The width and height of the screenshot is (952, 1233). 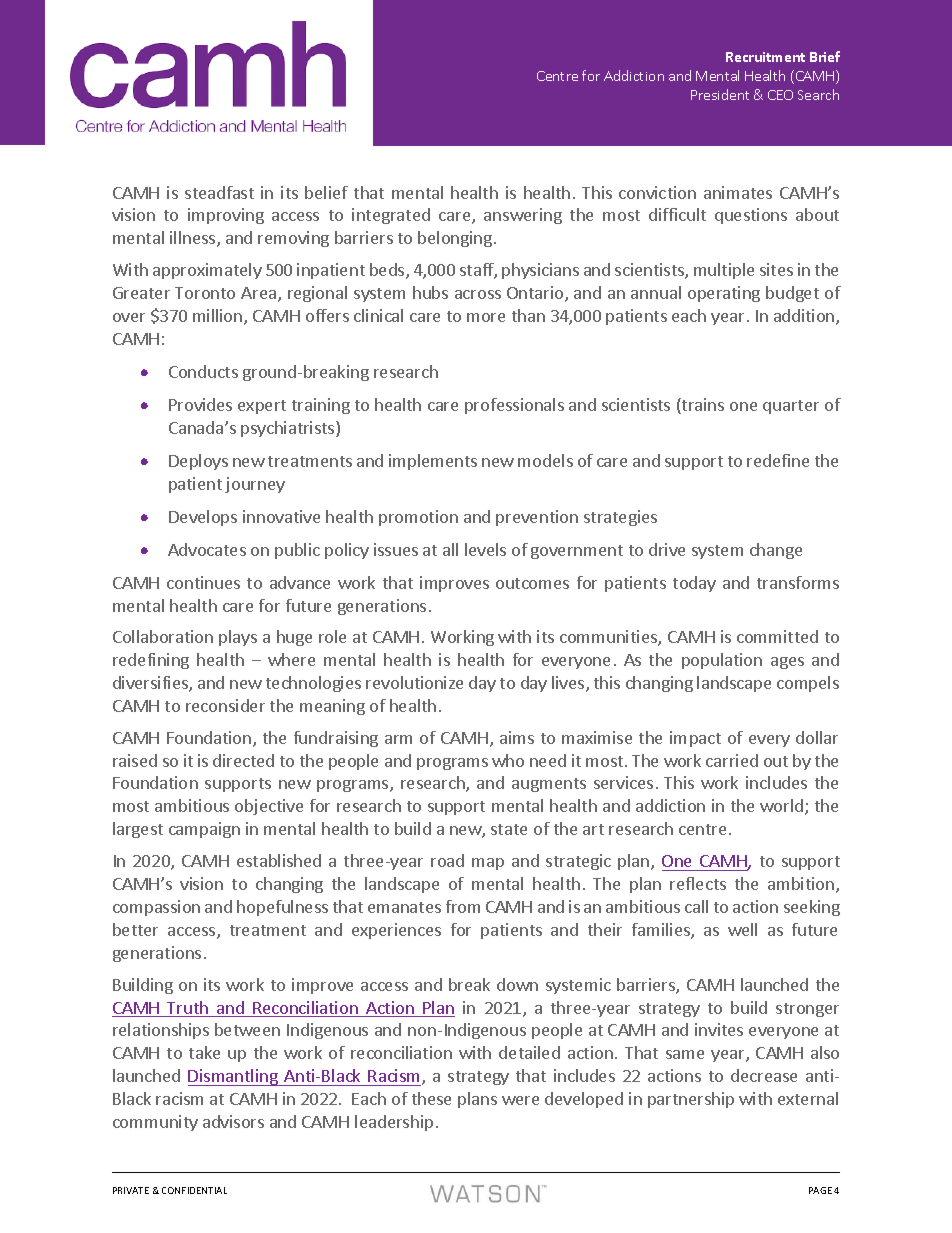 I want to click on answering, so click(x=523, y=216).
